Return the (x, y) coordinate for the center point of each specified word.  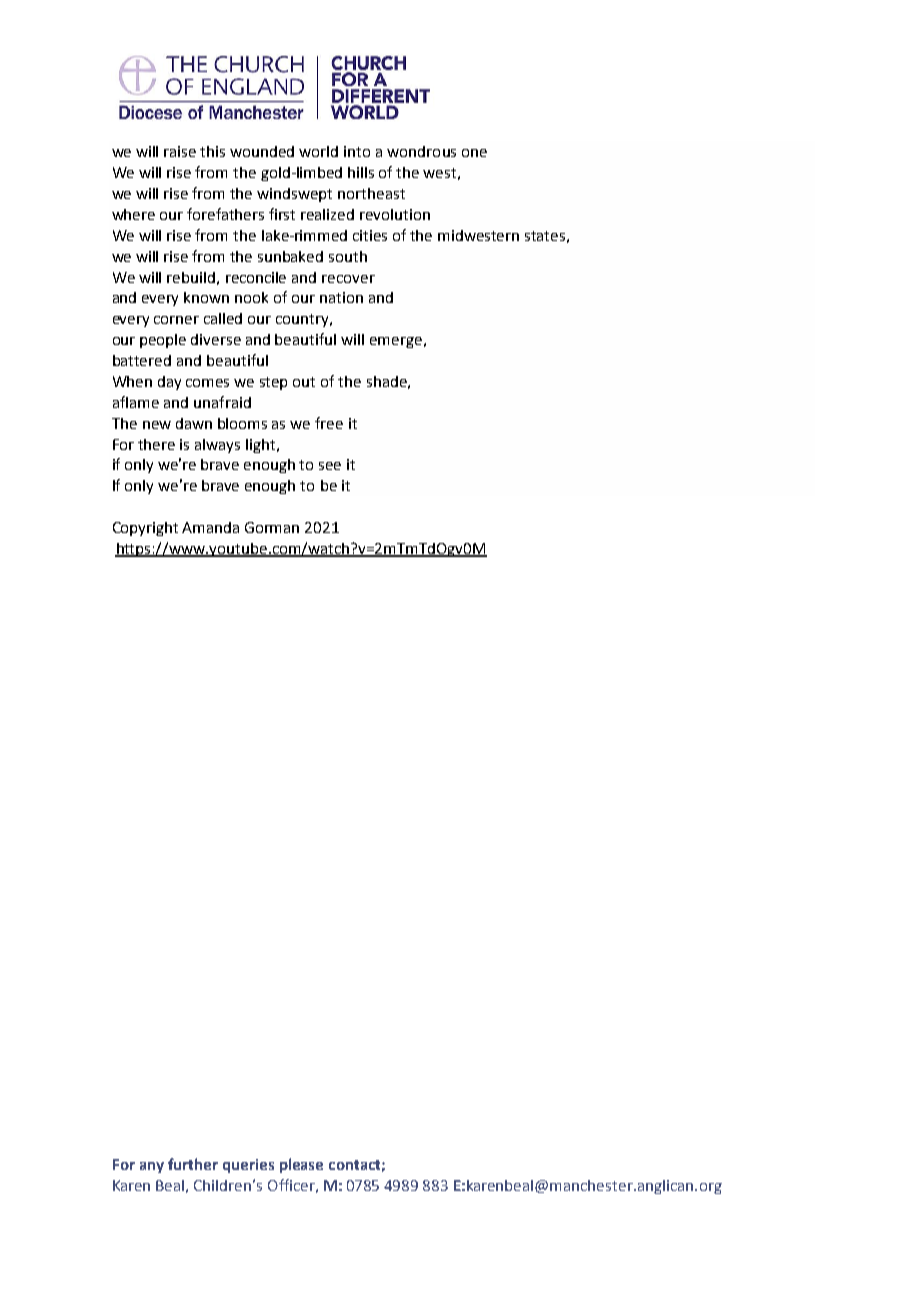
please (301, 1165)
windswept (294, 195)
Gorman (272, 527)
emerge (396, 342)
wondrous (421, 151)
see (330, 466)
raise (180, 151)
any (152, 1167)
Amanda (210, 527)
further (193, 1164)
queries (248, 1166)
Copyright (145, 529)
